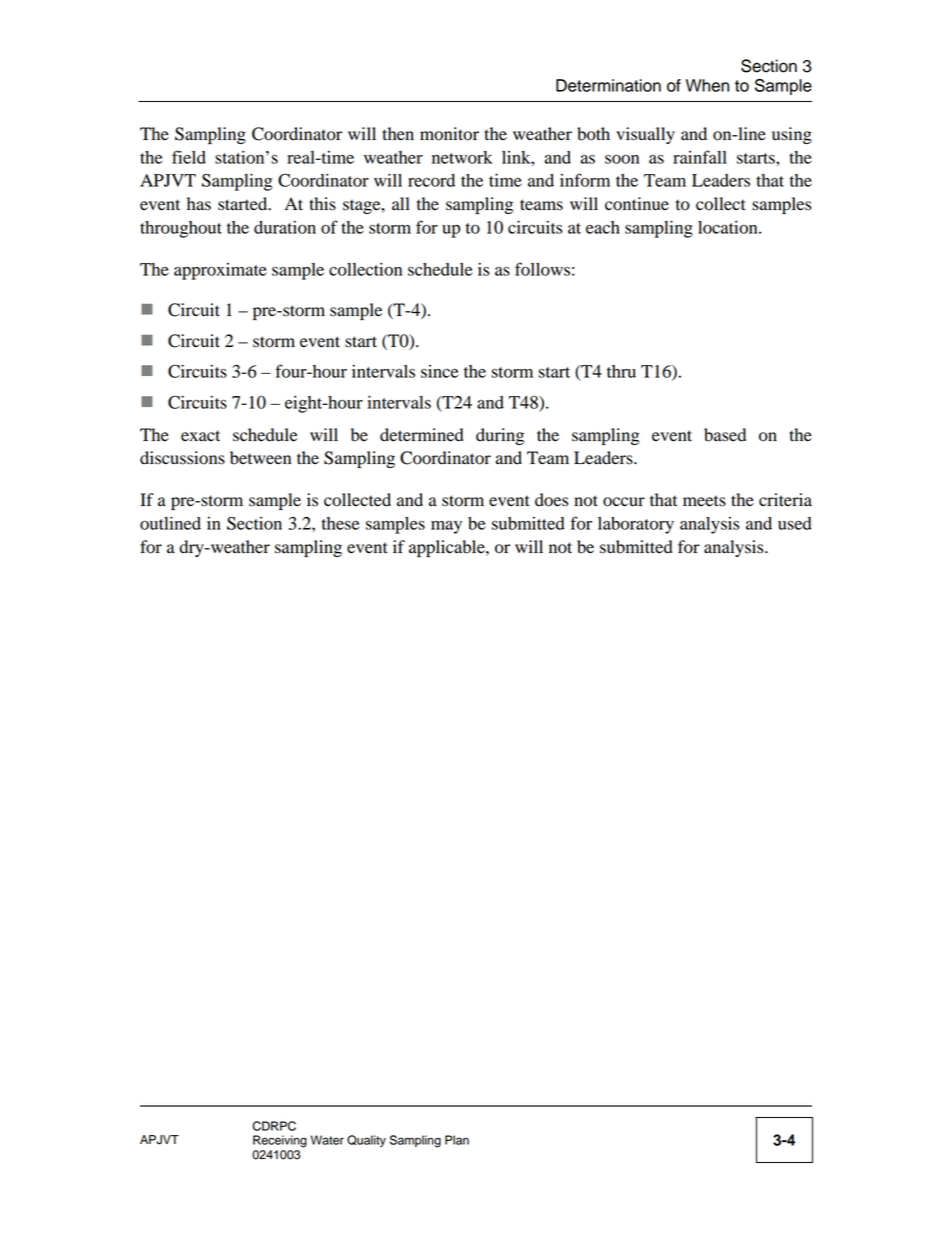 The image size is (952, 1233). I want to click on field, so click(189, 157).
